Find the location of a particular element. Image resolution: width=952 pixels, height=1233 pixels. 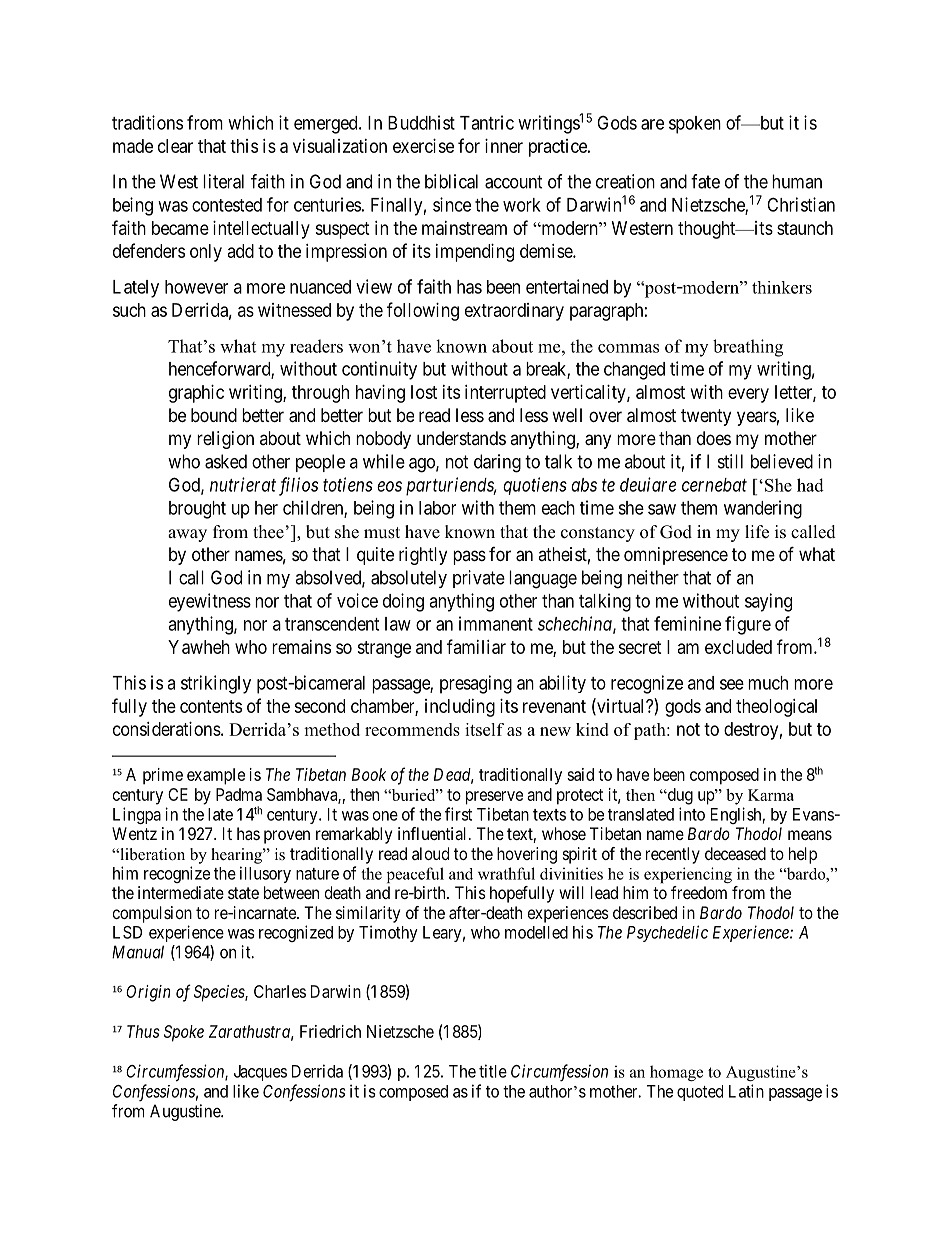

inner is located at coordinates (504, 146).
